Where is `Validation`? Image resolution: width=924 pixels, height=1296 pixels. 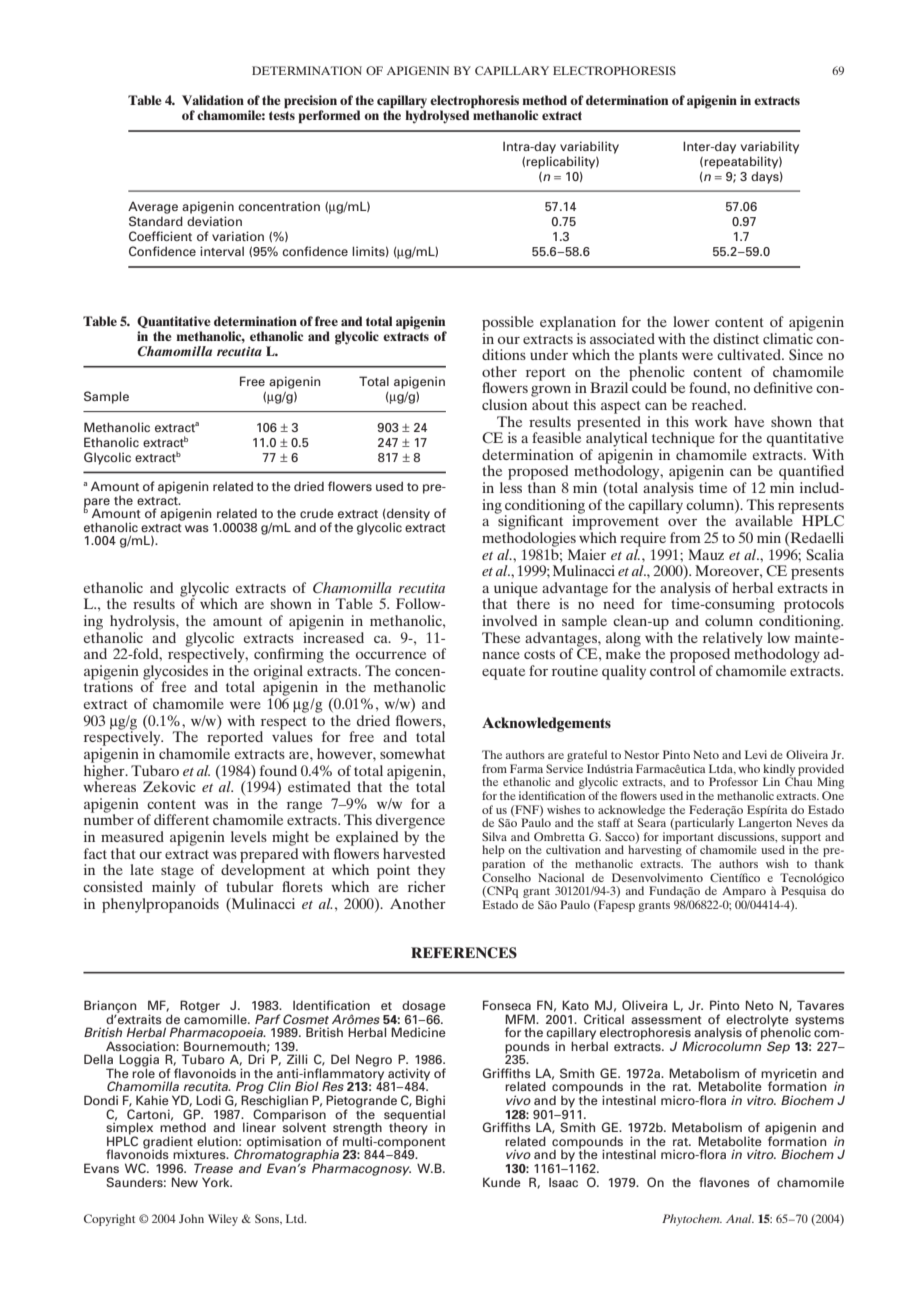
Validation is located at coordinates (213, 100).
